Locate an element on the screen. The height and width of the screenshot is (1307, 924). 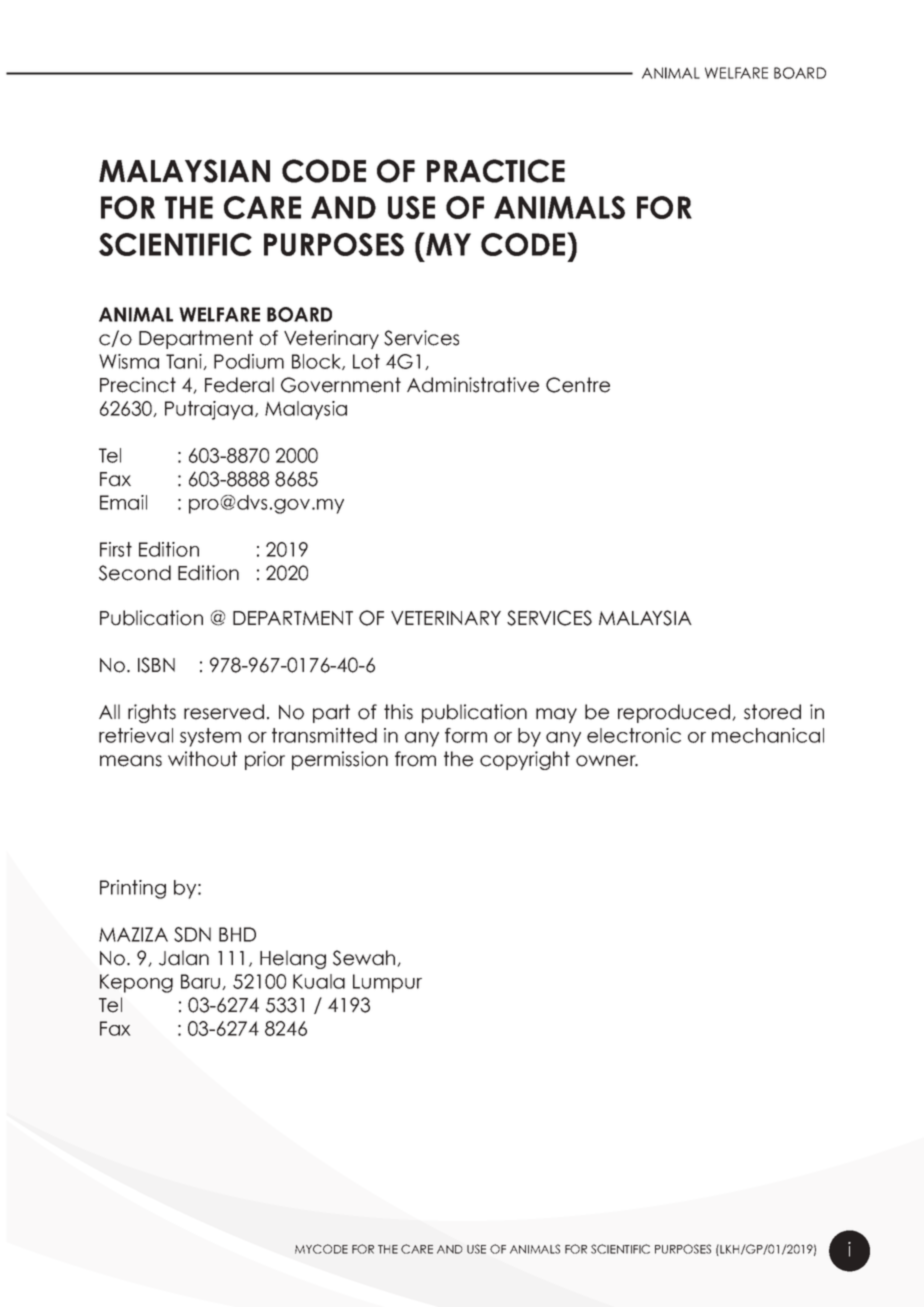
owner is located at coordinates (607, 761).
